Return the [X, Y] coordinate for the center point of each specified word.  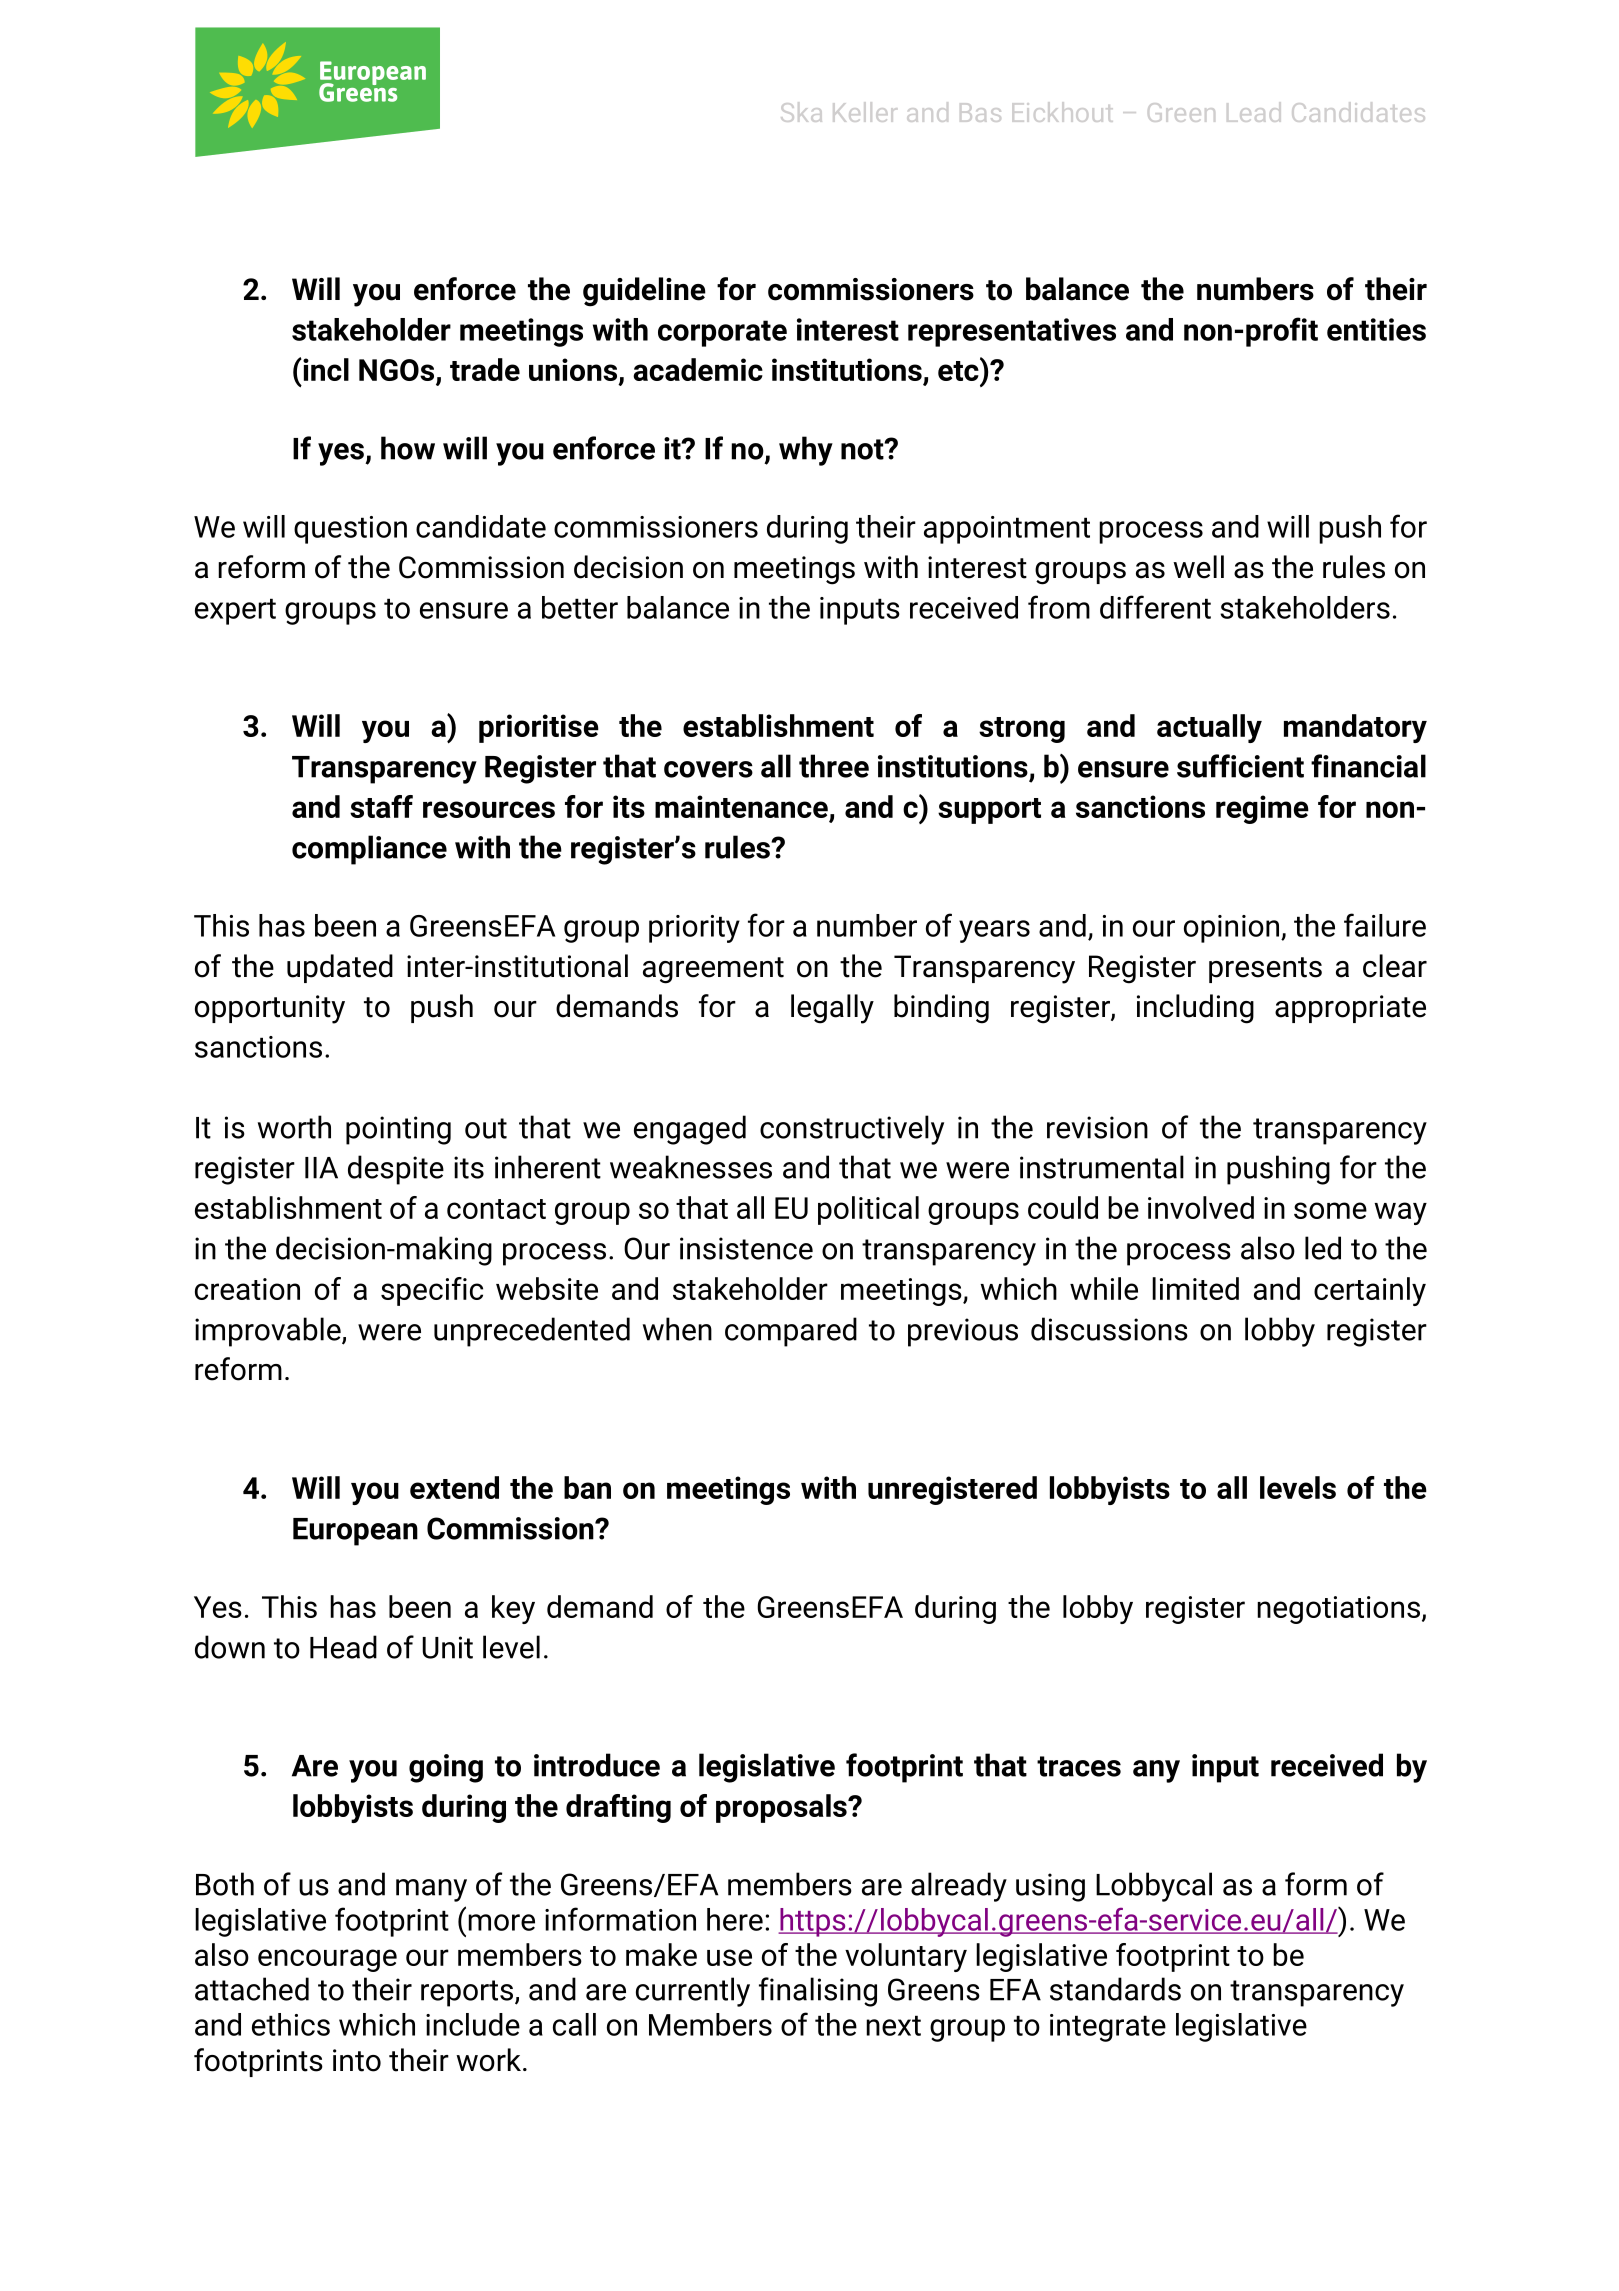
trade [485, 369]
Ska [801, 112]
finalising [818, 1992]
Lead [1254, 112]
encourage [327, 1960]
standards [1115, 1989]
